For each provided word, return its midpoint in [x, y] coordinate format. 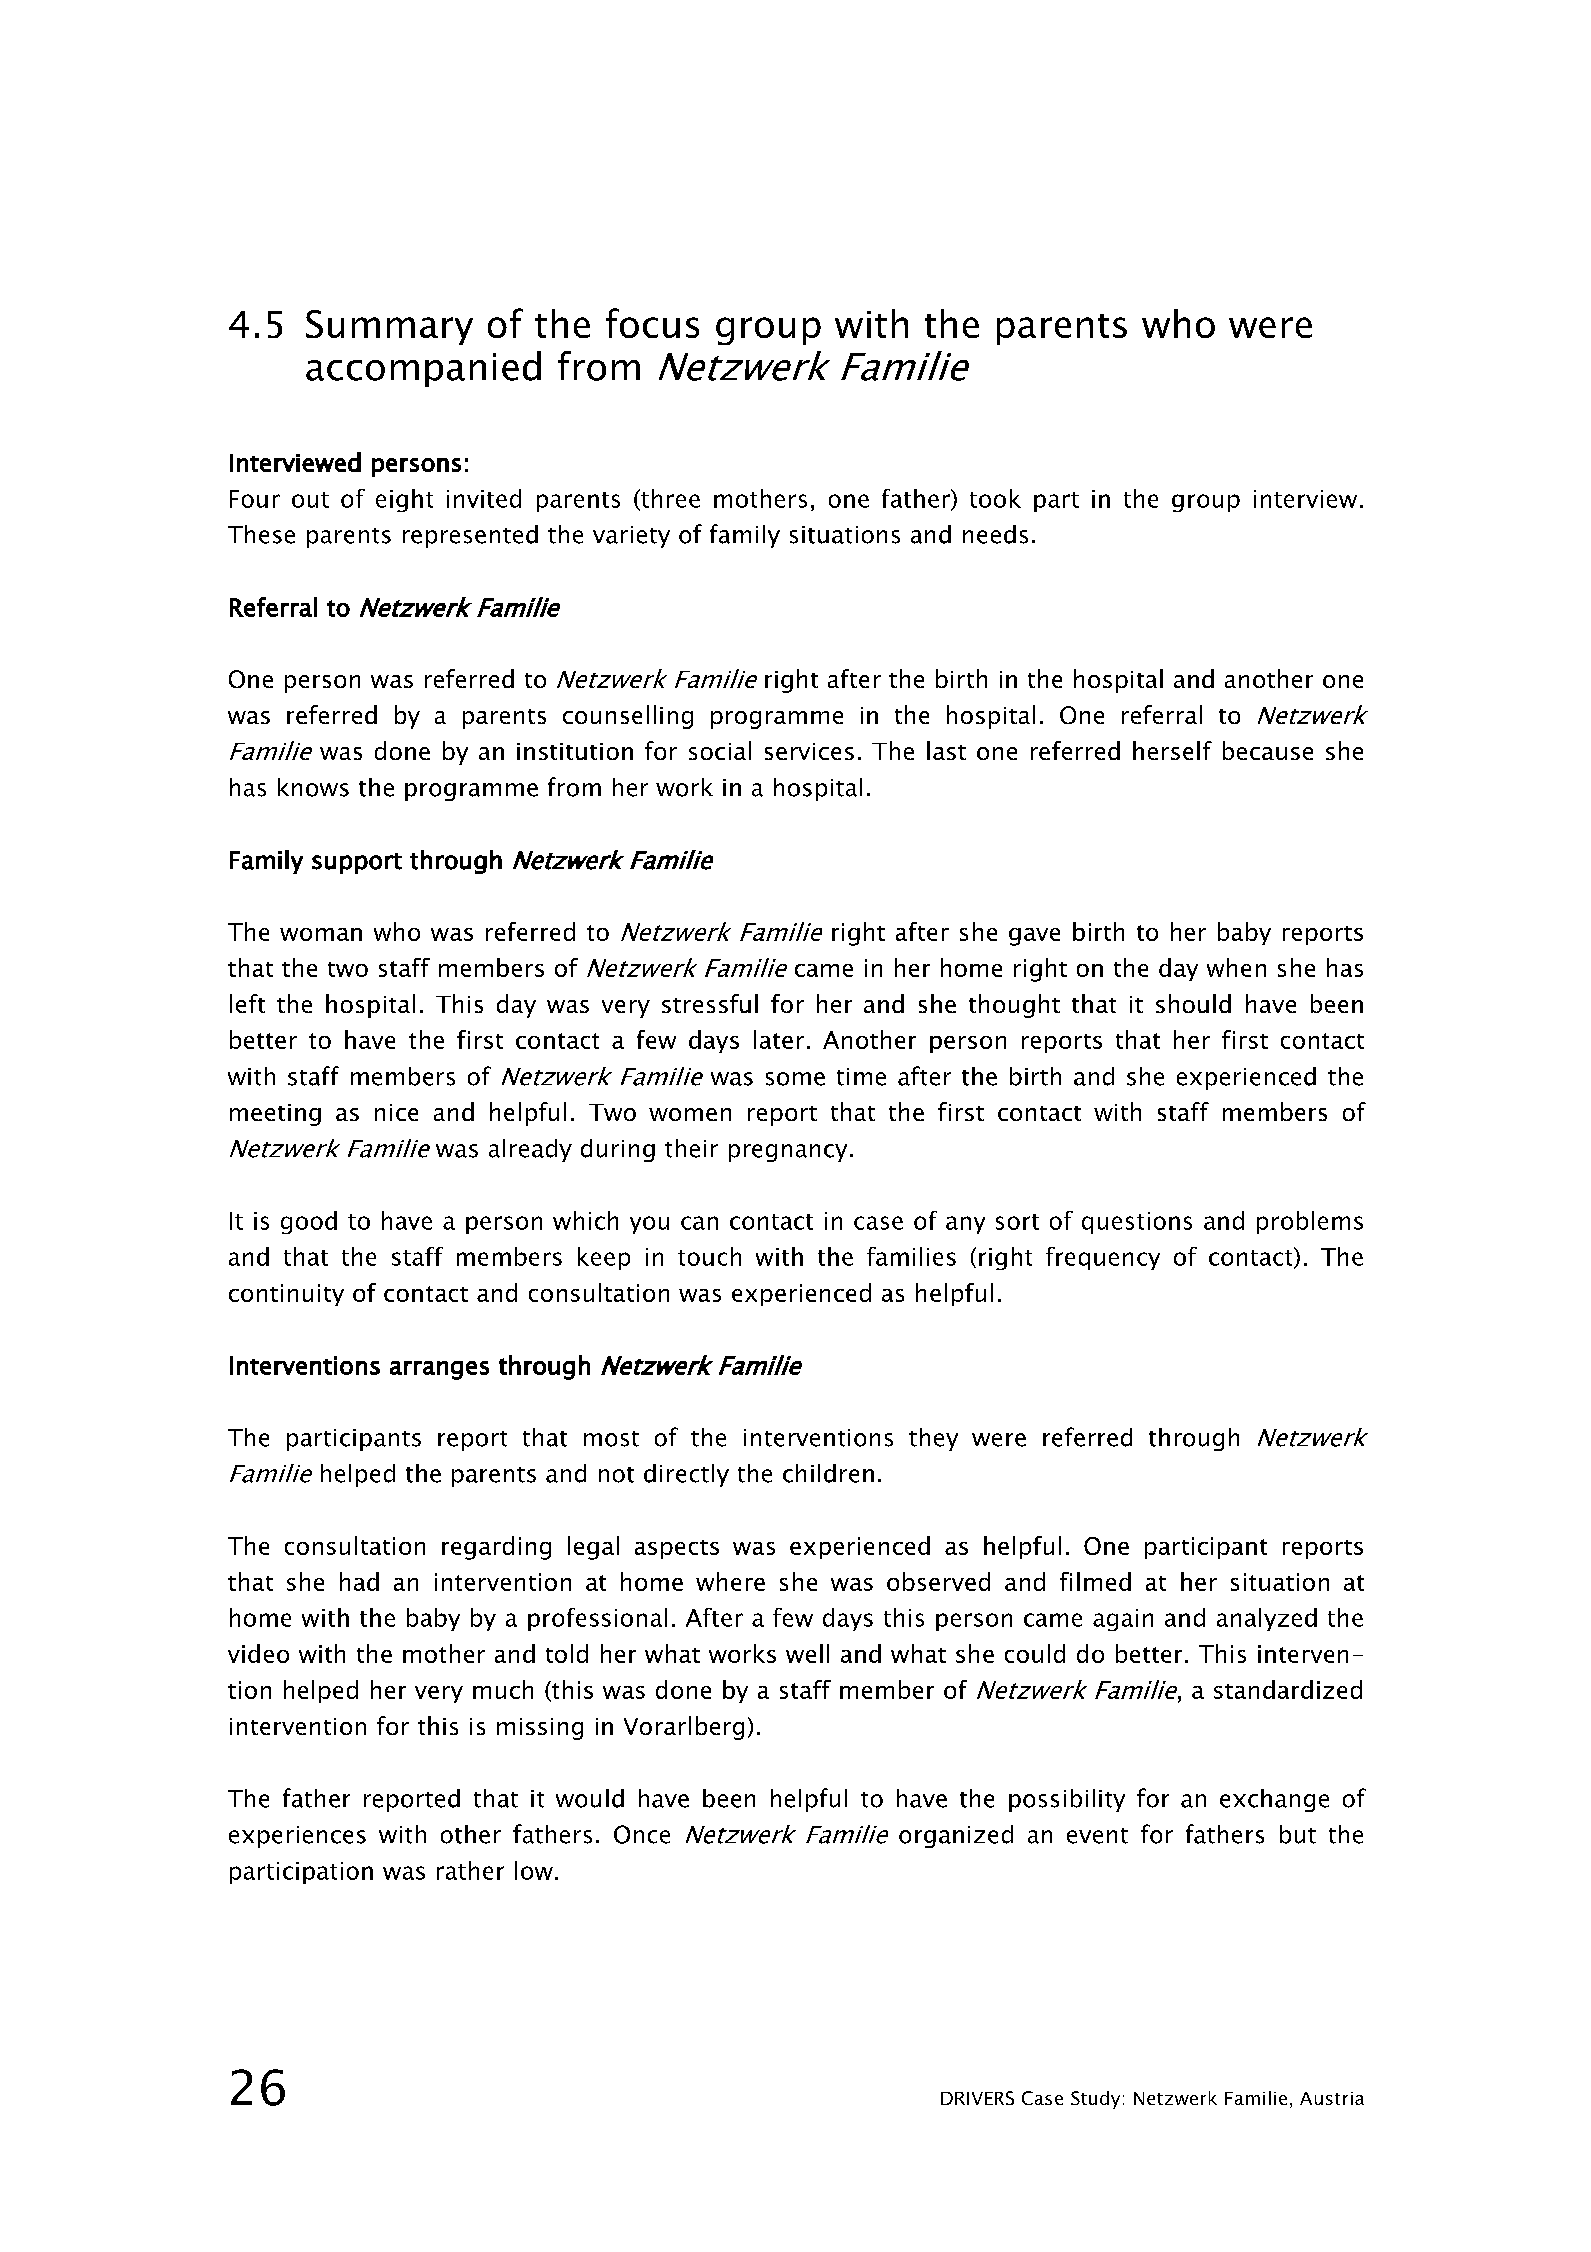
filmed [1095, 1581]
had [359, 1581]
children [828, 1473]
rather [470, 1870]
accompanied [423, 369]
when [1236, 967]
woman [321, 934]
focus [652, 323]
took [995, 498]
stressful [710, 1003]
